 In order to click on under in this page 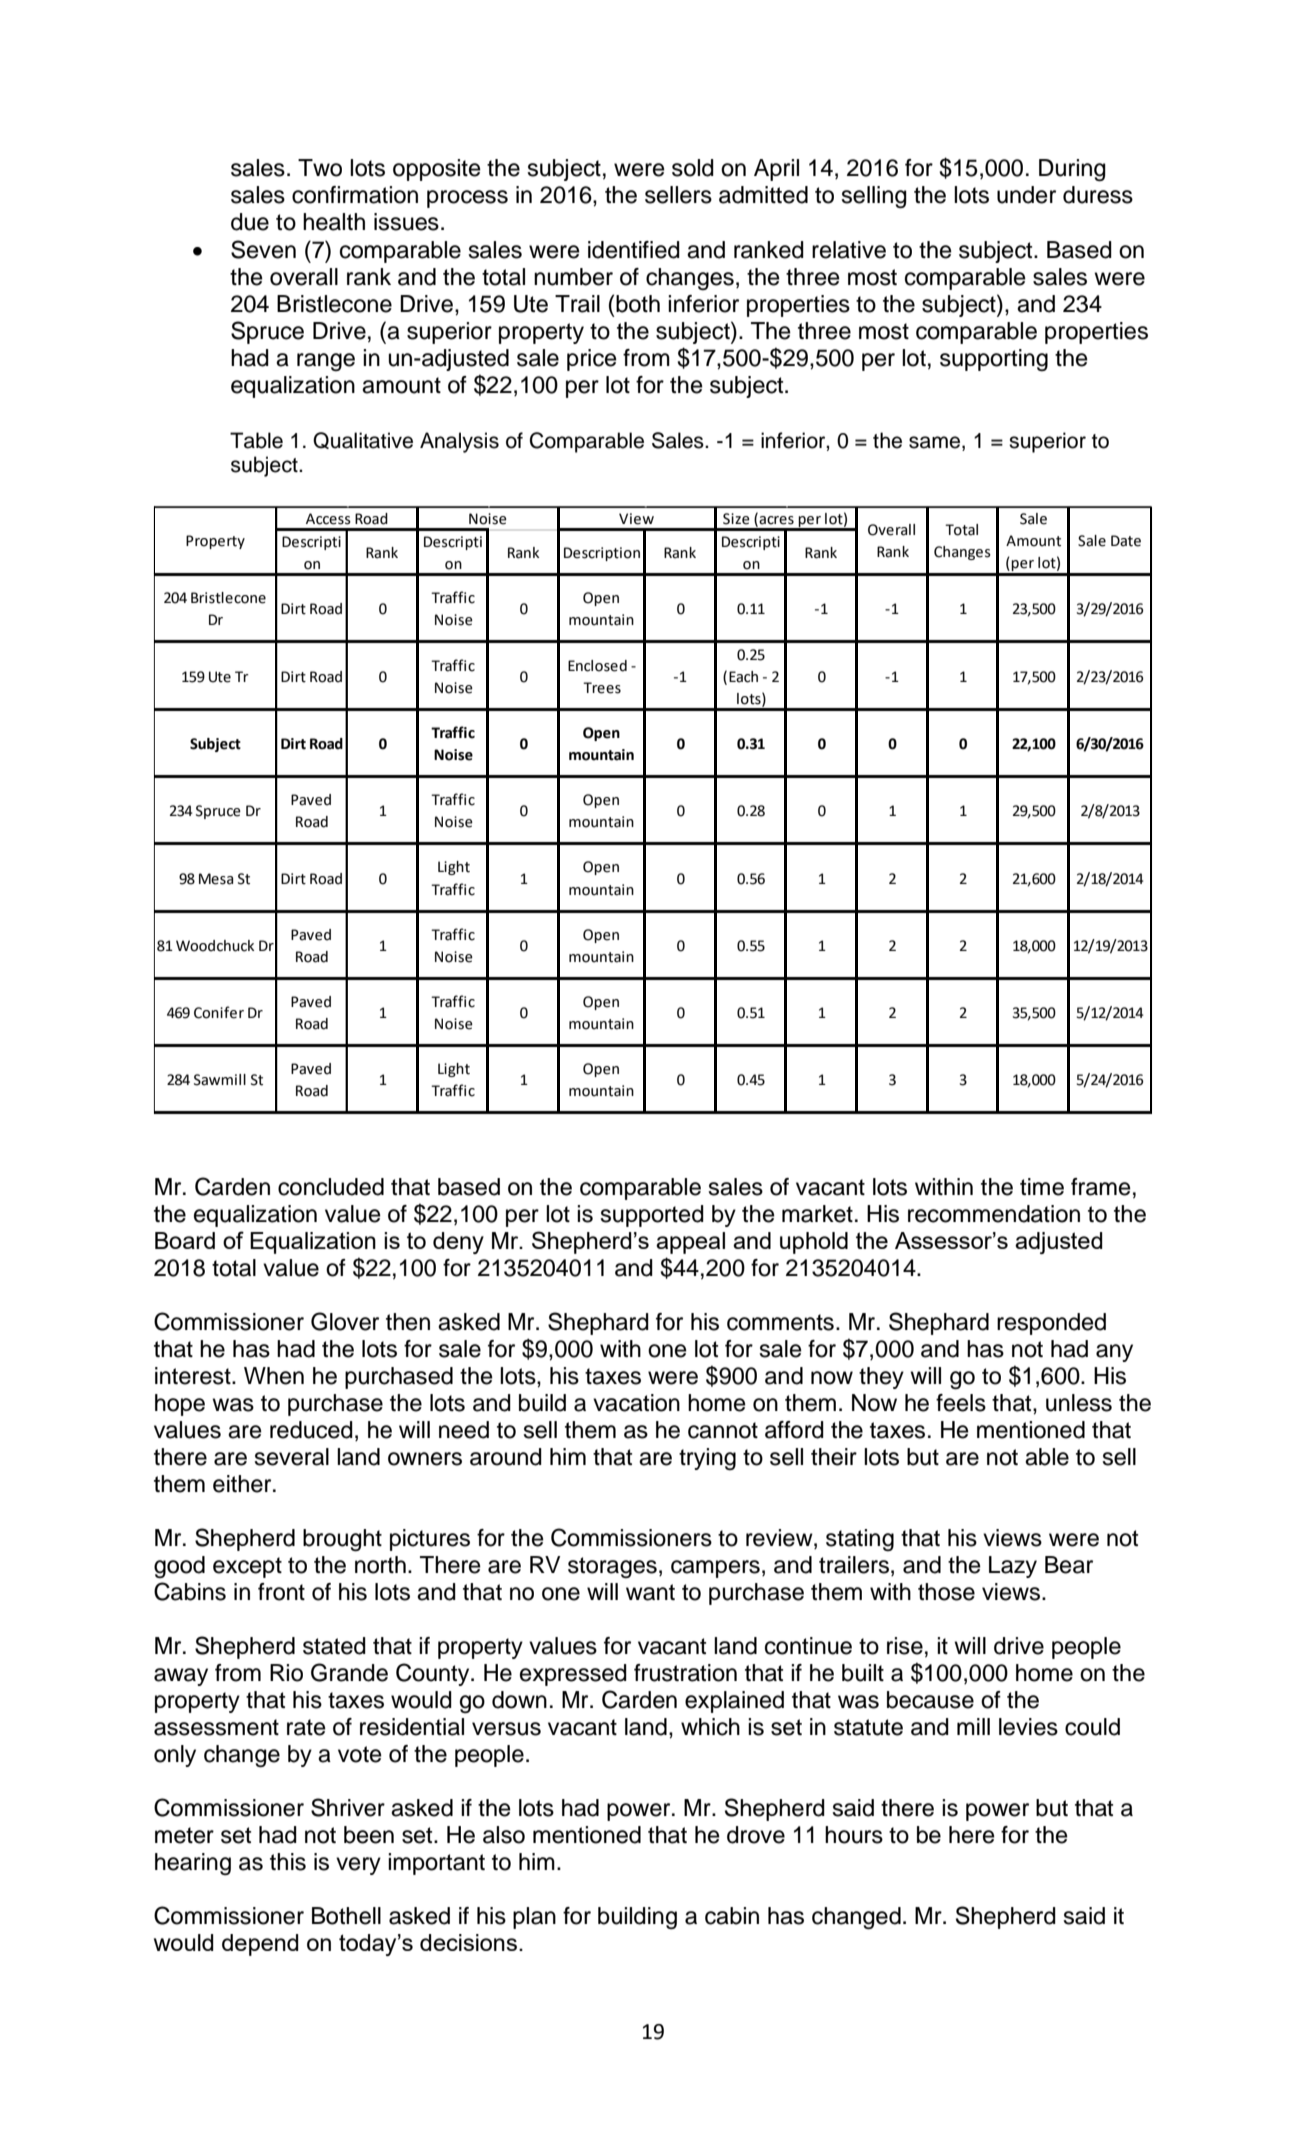, I will do `click(1026, 195)`.
